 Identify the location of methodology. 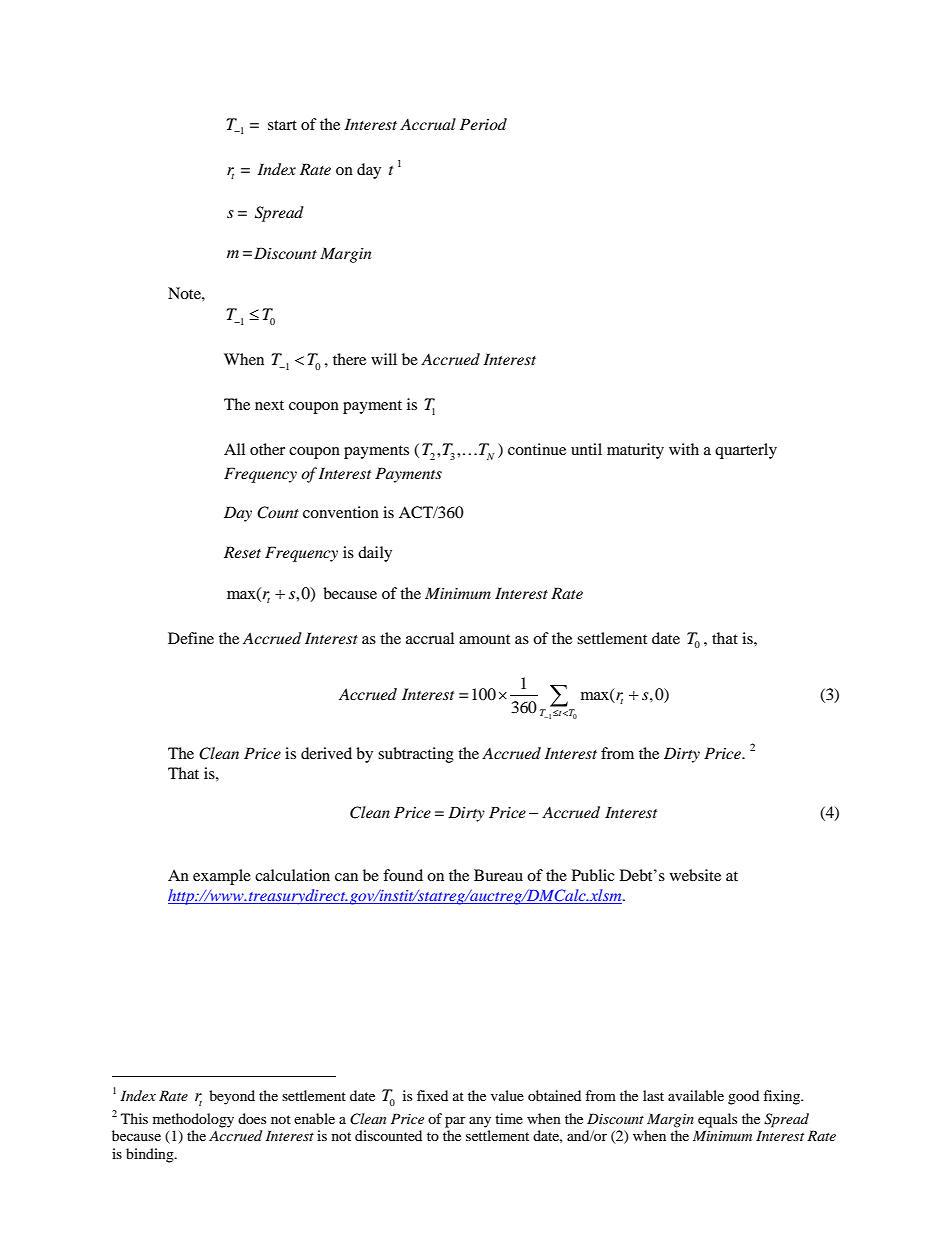
(193, 1120).
